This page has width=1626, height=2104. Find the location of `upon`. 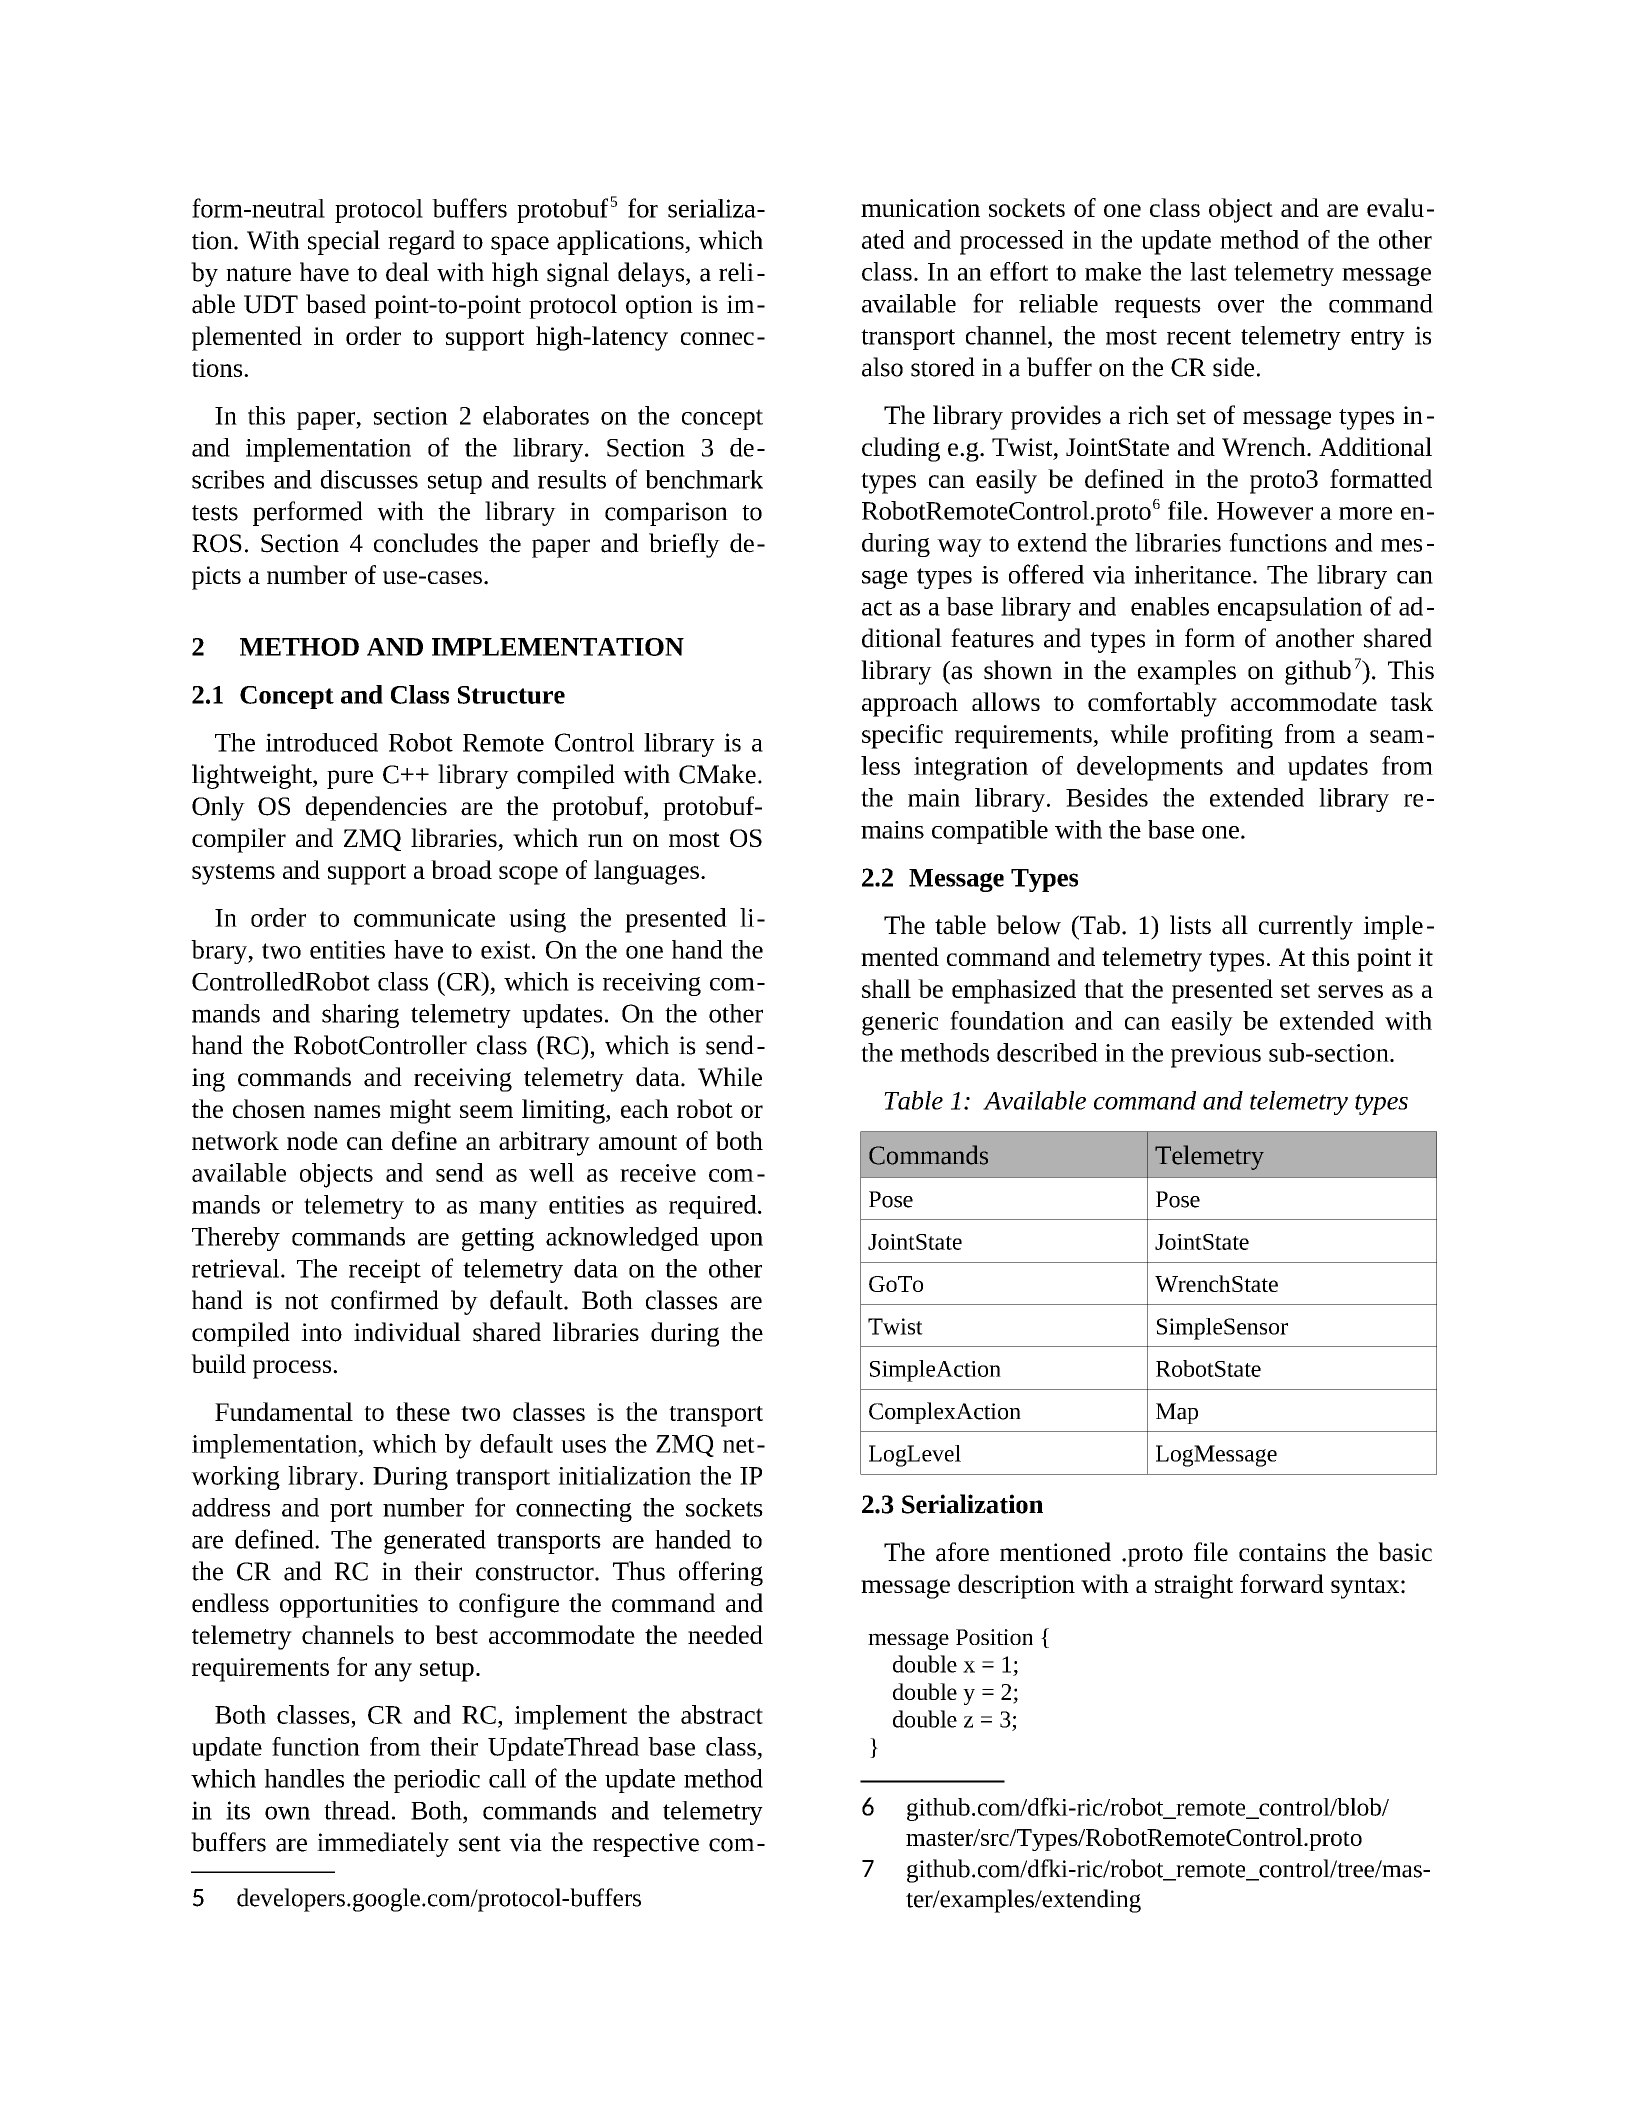

upon is located at coordinates (736, 1242).
